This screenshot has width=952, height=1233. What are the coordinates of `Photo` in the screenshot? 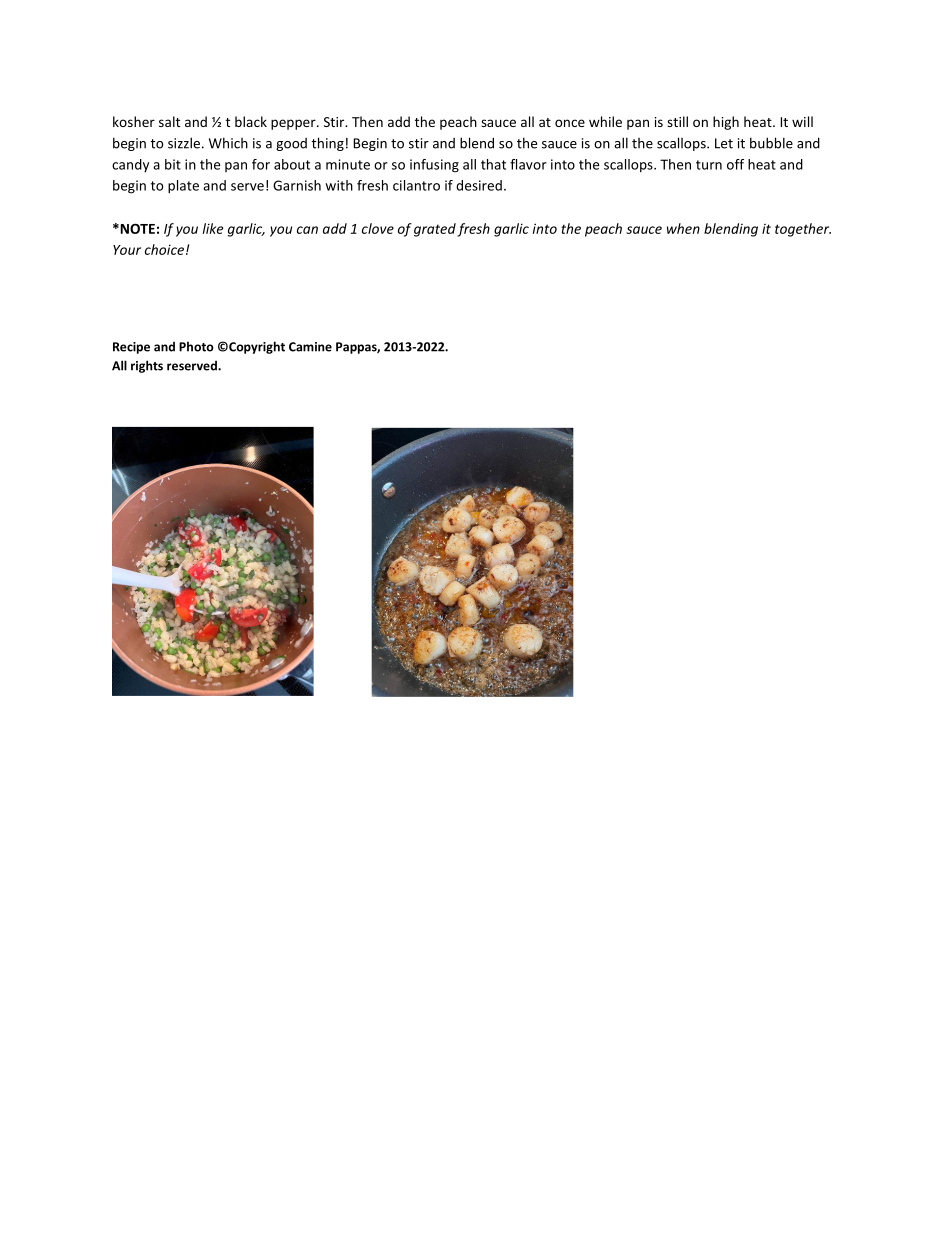 It's located at (196, 346).
